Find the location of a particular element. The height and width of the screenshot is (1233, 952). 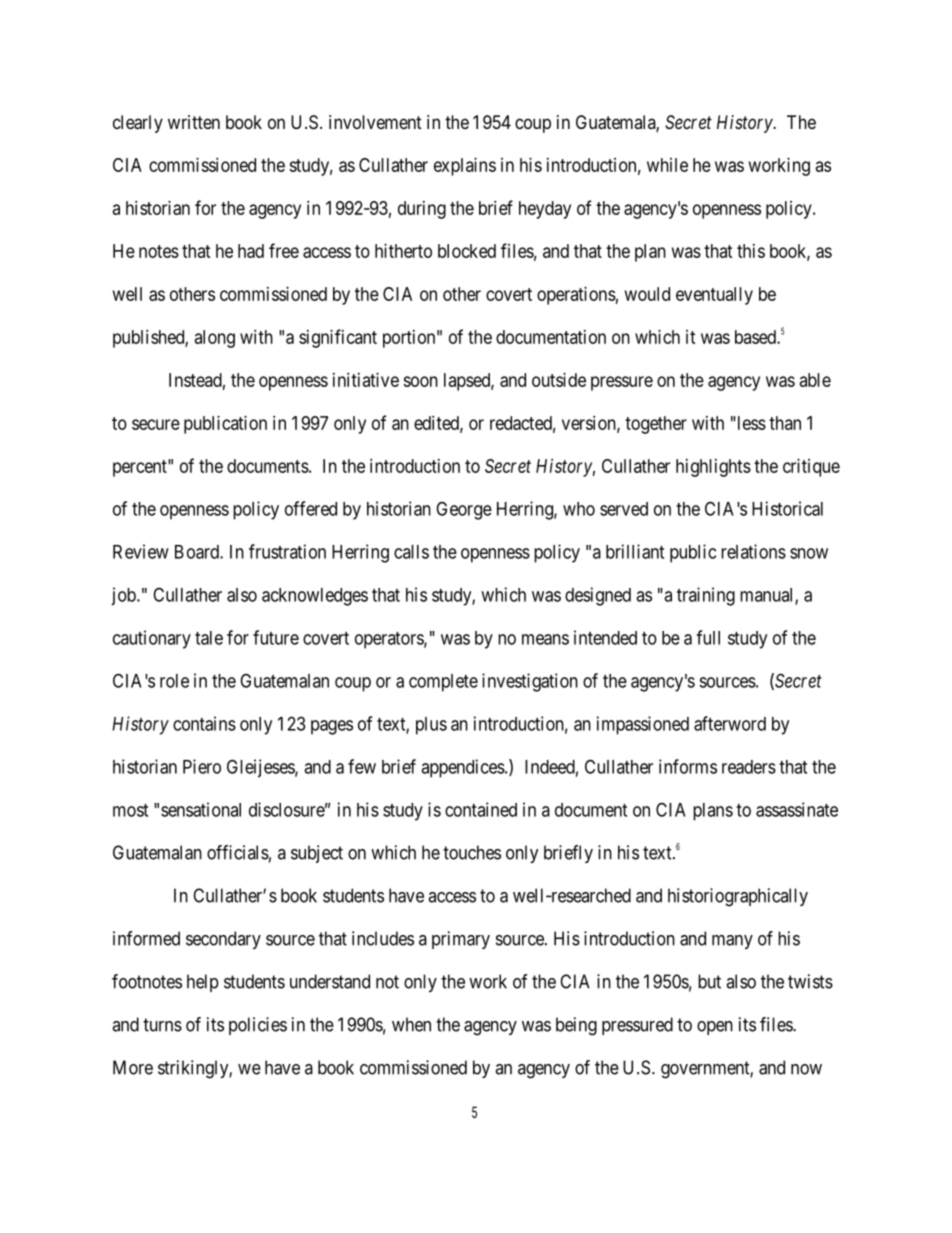

afterword is located at coordinates (730, 723).
